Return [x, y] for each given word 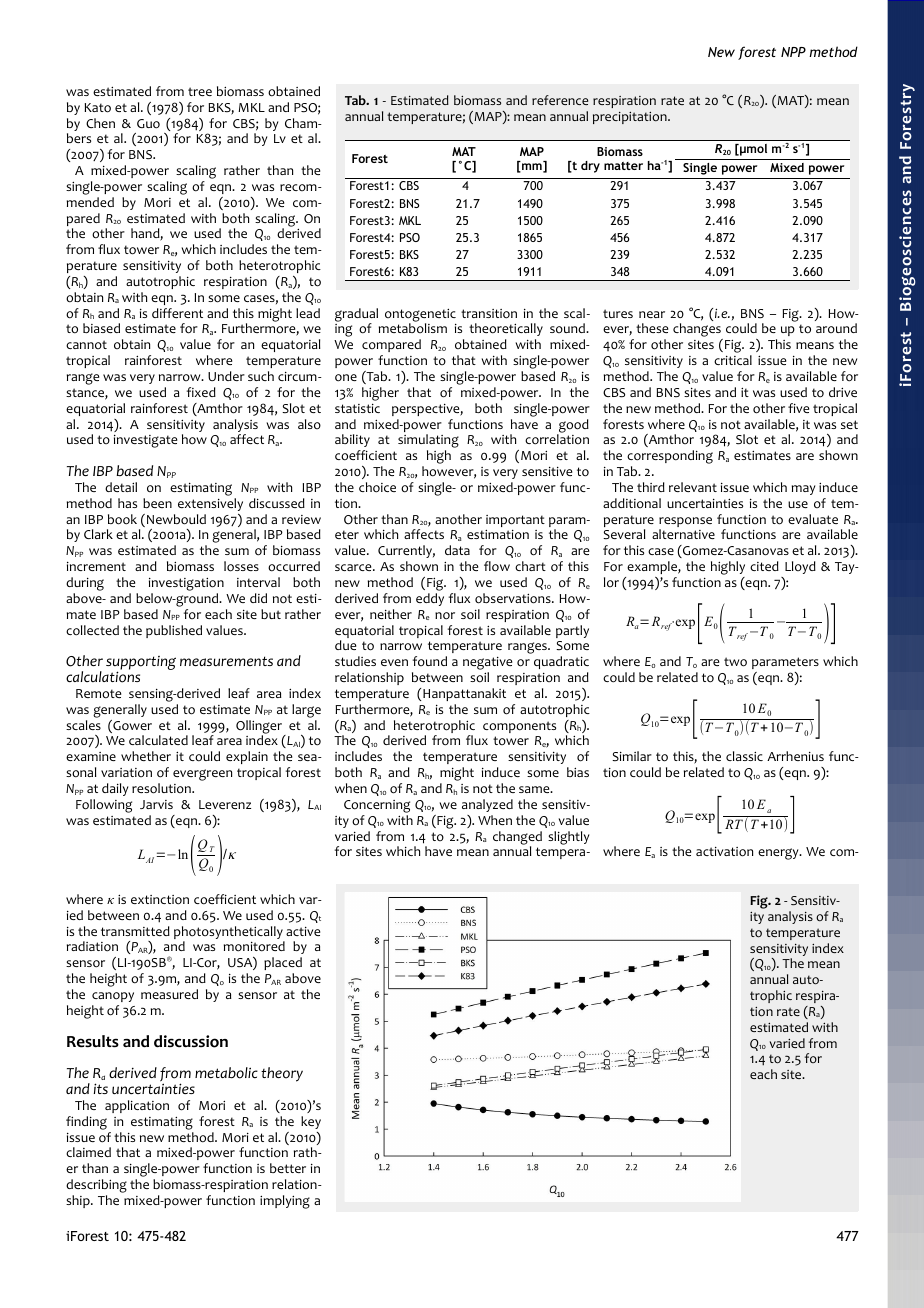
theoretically [506, 329]
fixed [201, 392]
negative [487, 665]
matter [623, 166]
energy [779, 854]
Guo [148, 124]
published [174, 631]
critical [733, 360]
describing [96, 1187]
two [735, 662]
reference [560, 100]
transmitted [135, 931]
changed [517, 839]
